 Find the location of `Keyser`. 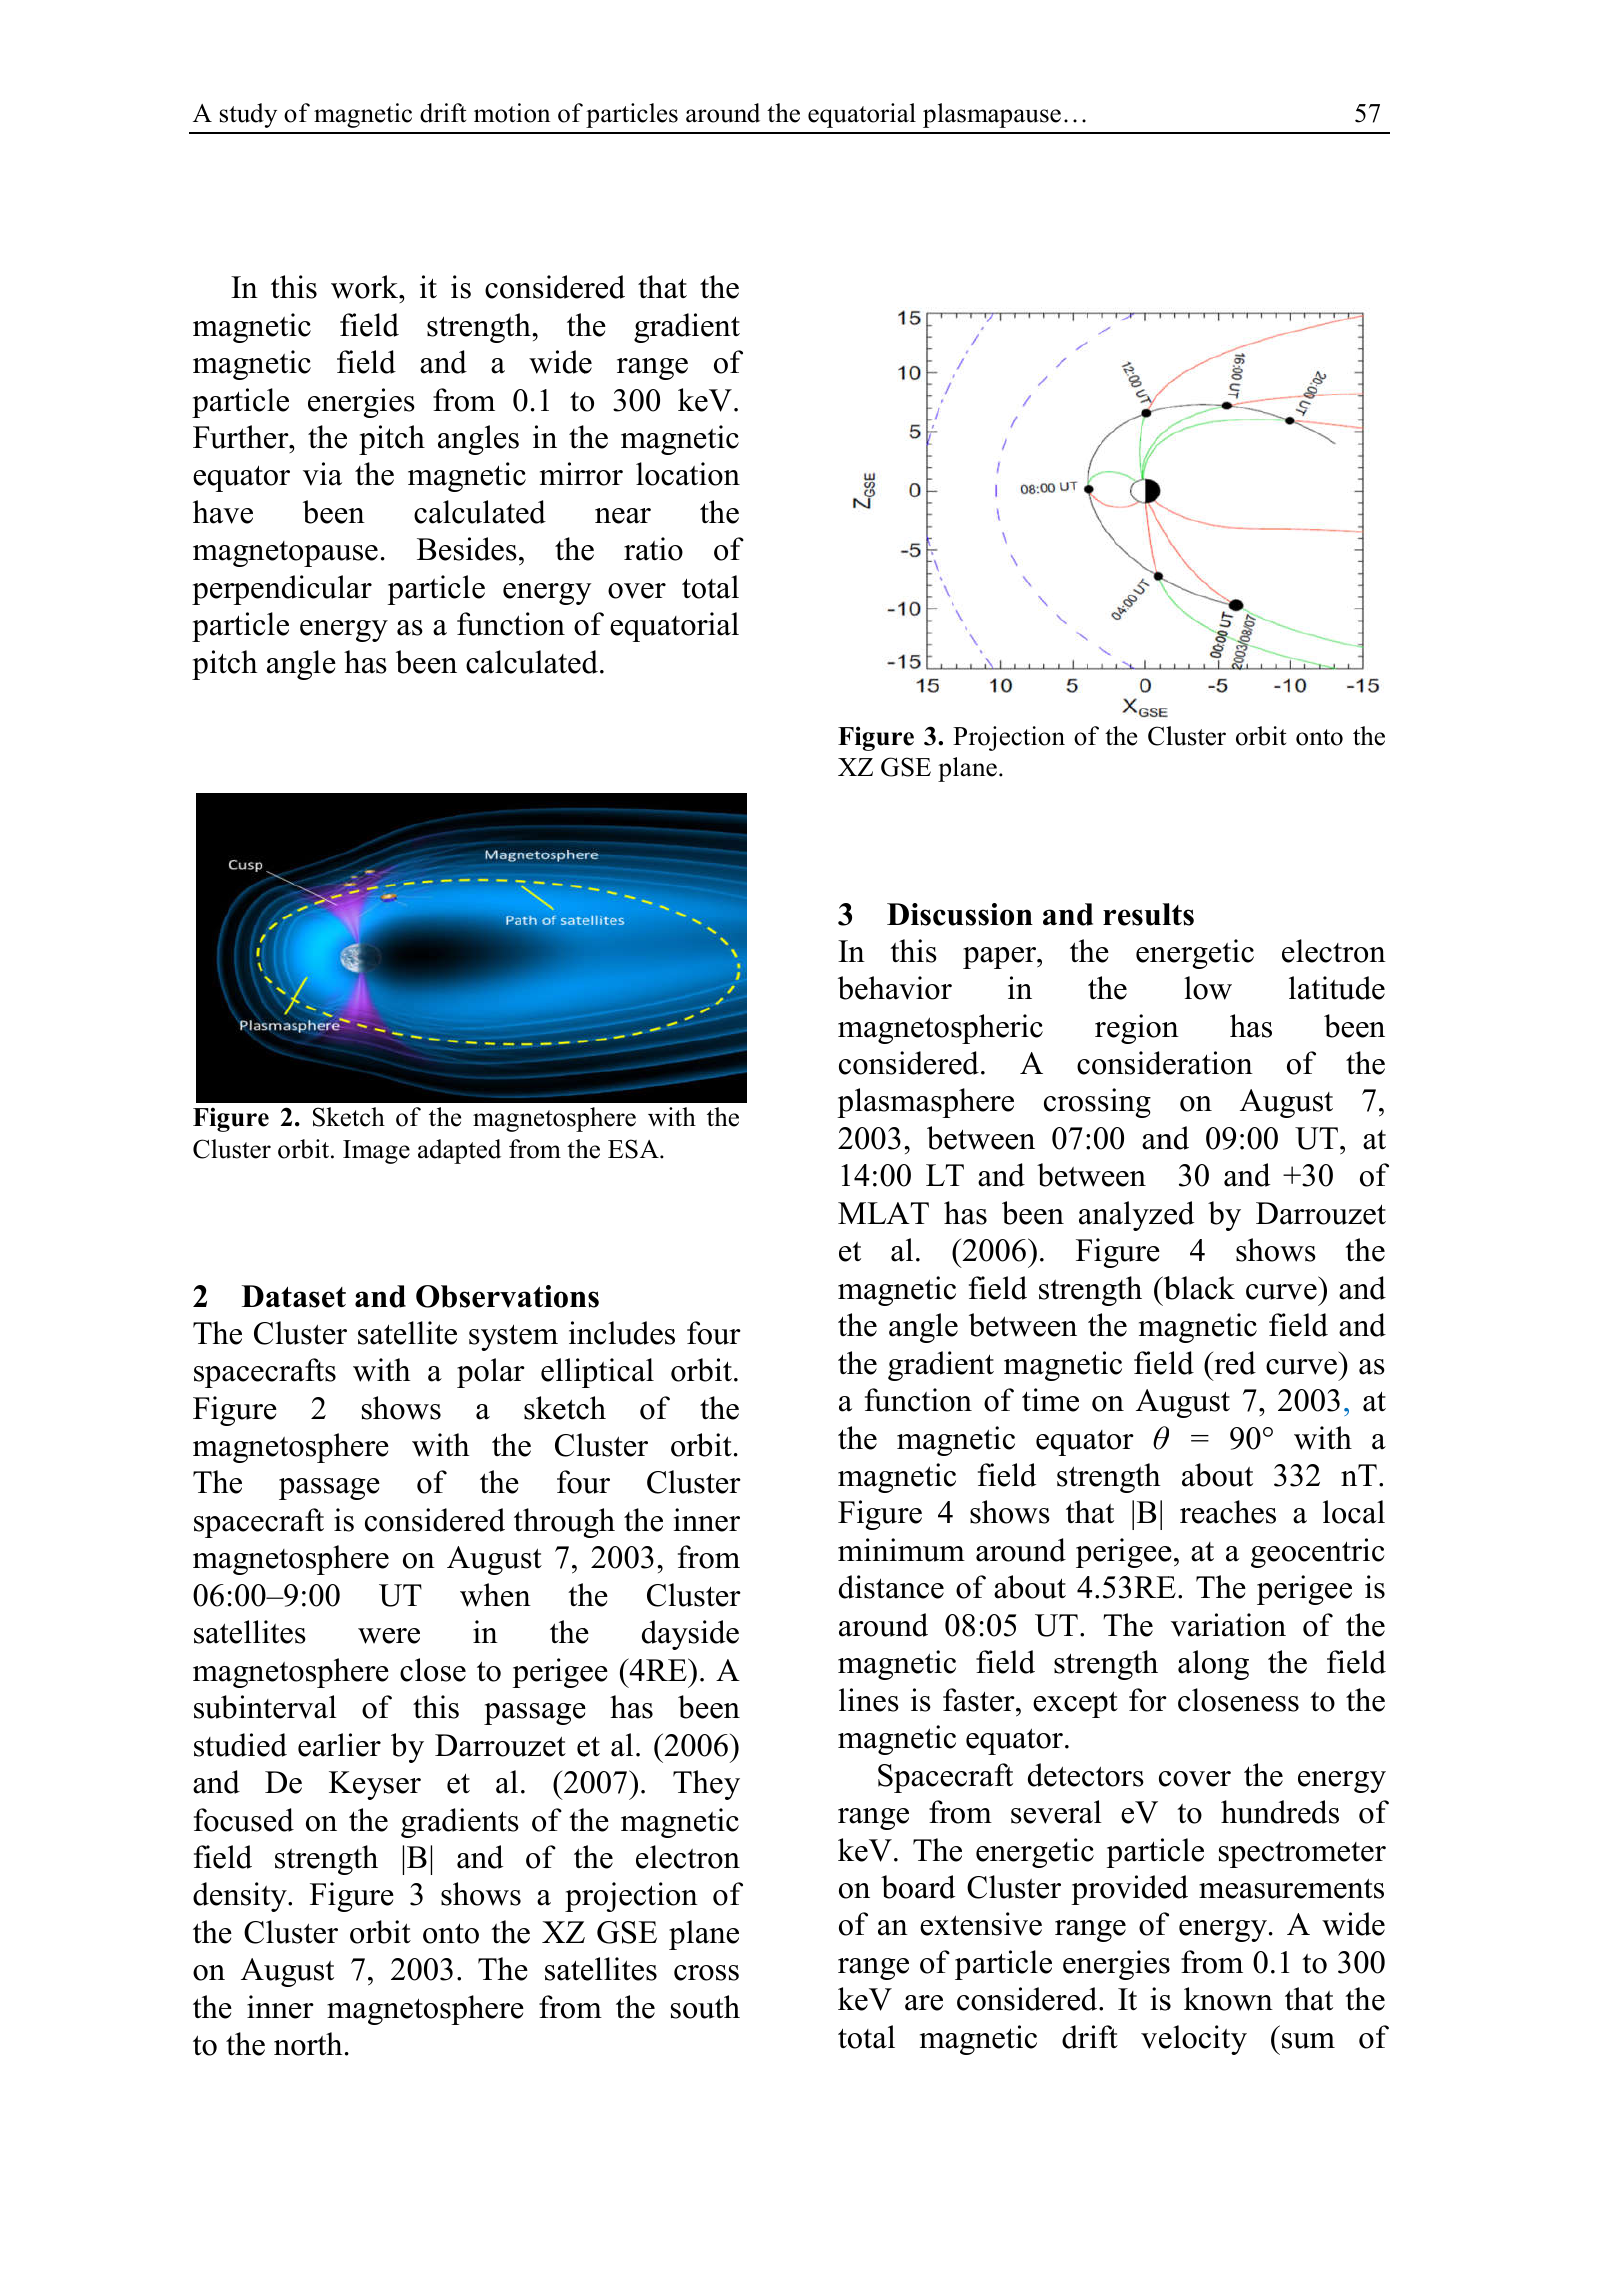

Keyser is located at coordinates (375, 1785).
